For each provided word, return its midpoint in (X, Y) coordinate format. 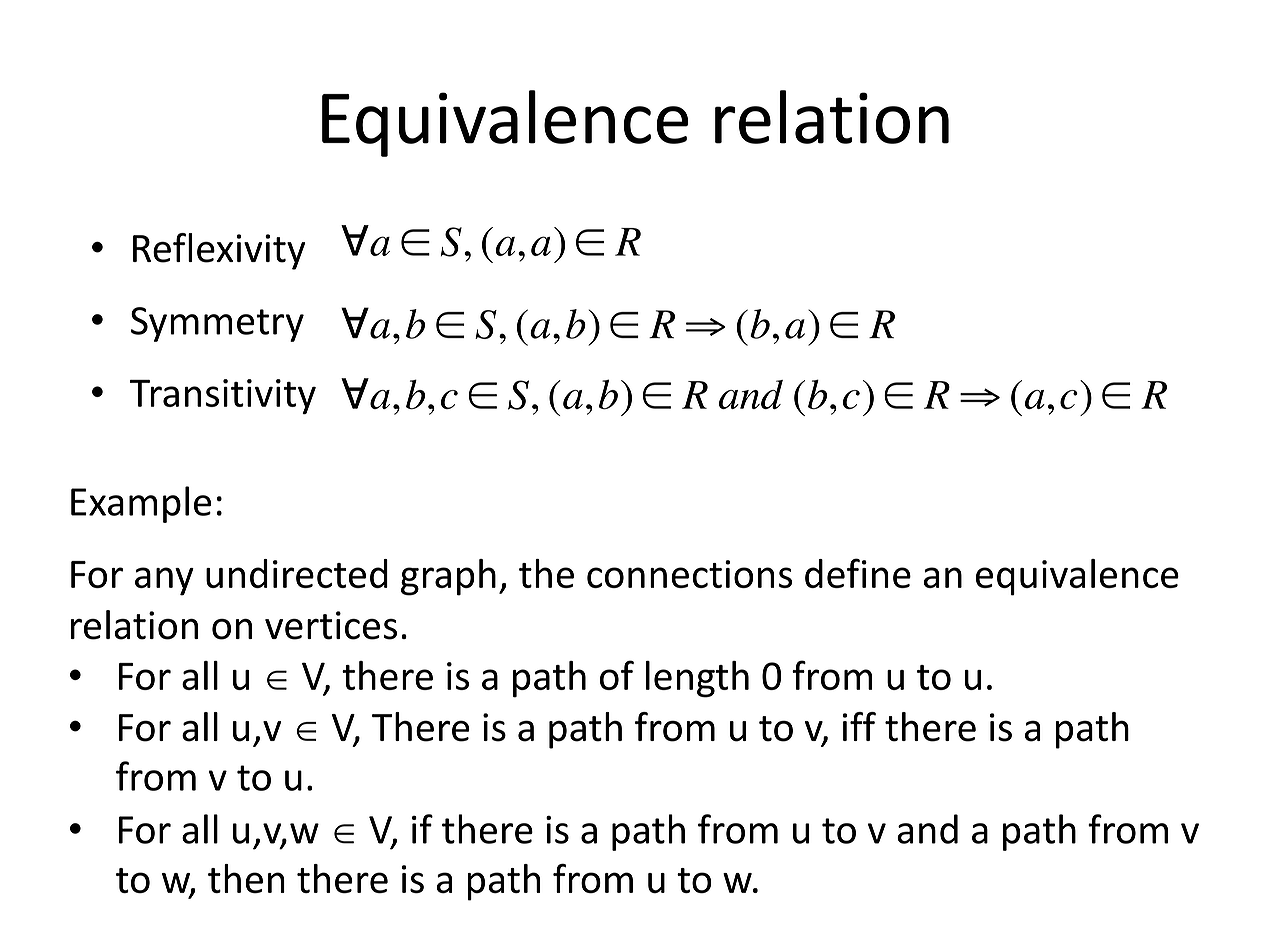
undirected (297, 573)
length (697, 679)
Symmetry (217, 324)
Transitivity (223, 396)
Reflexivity (219, 251)
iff (859, 726)
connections (689, 574)
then (246, 878)
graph (448, 577)
